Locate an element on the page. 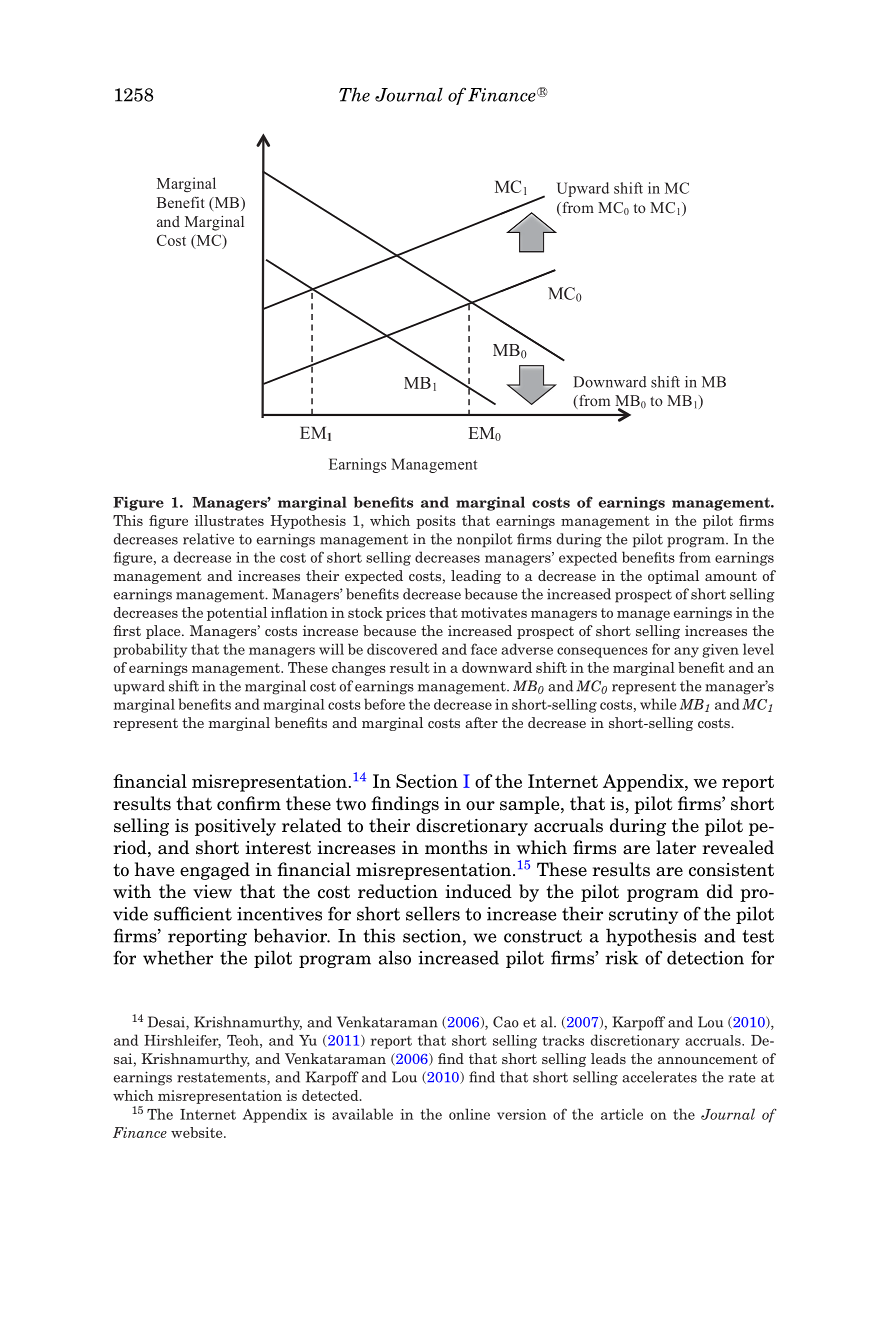 Image resolution: width=896 pixels, height=1328 pixels. confirm is located at coordinates (249, 803).
